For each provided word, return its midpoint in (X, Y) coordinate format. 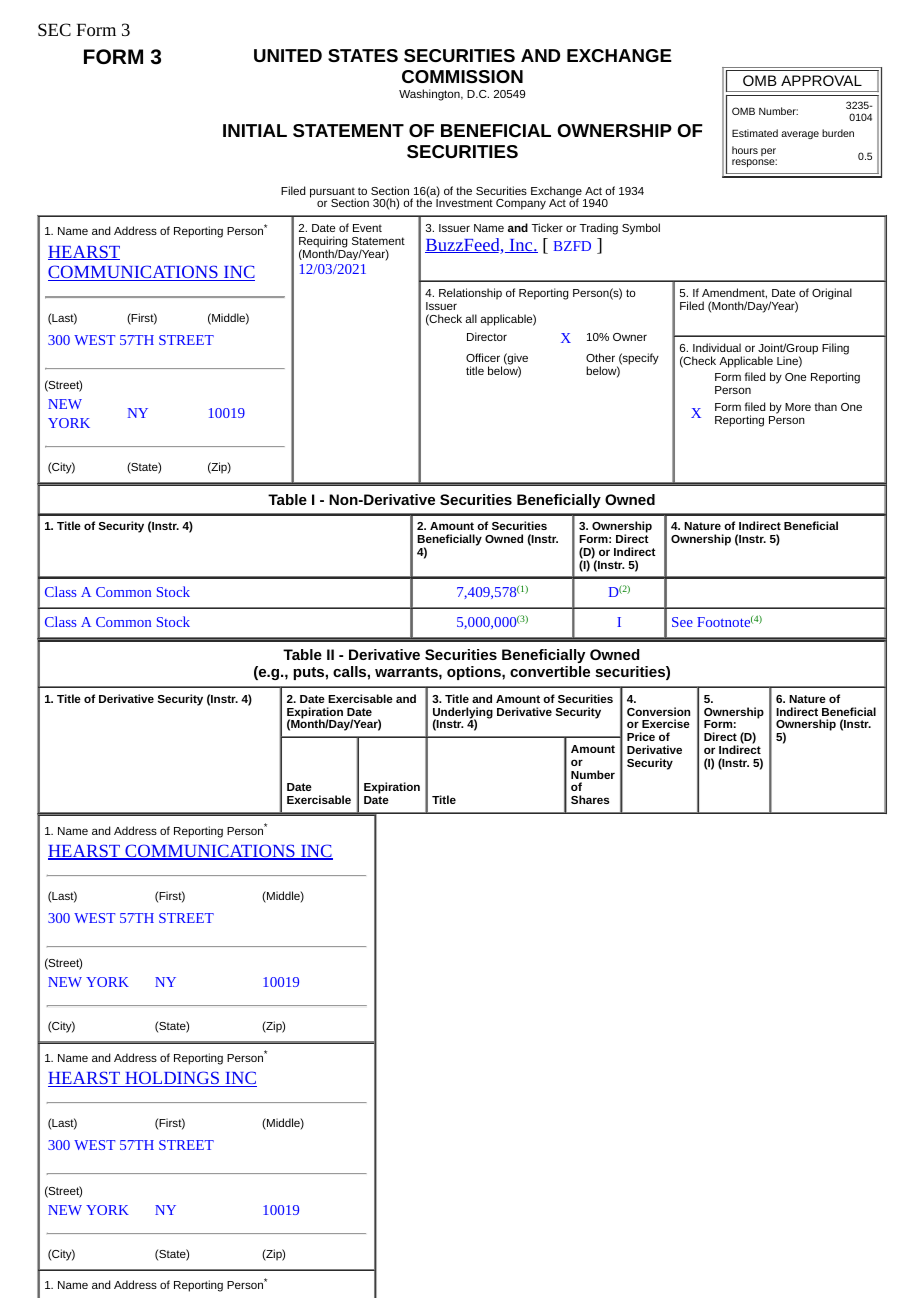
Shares (590, 799)
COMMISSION (462, 76)
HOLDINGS (172, 1079)
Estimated (755, 133)
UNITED (288, 55)
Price (641, 736)
